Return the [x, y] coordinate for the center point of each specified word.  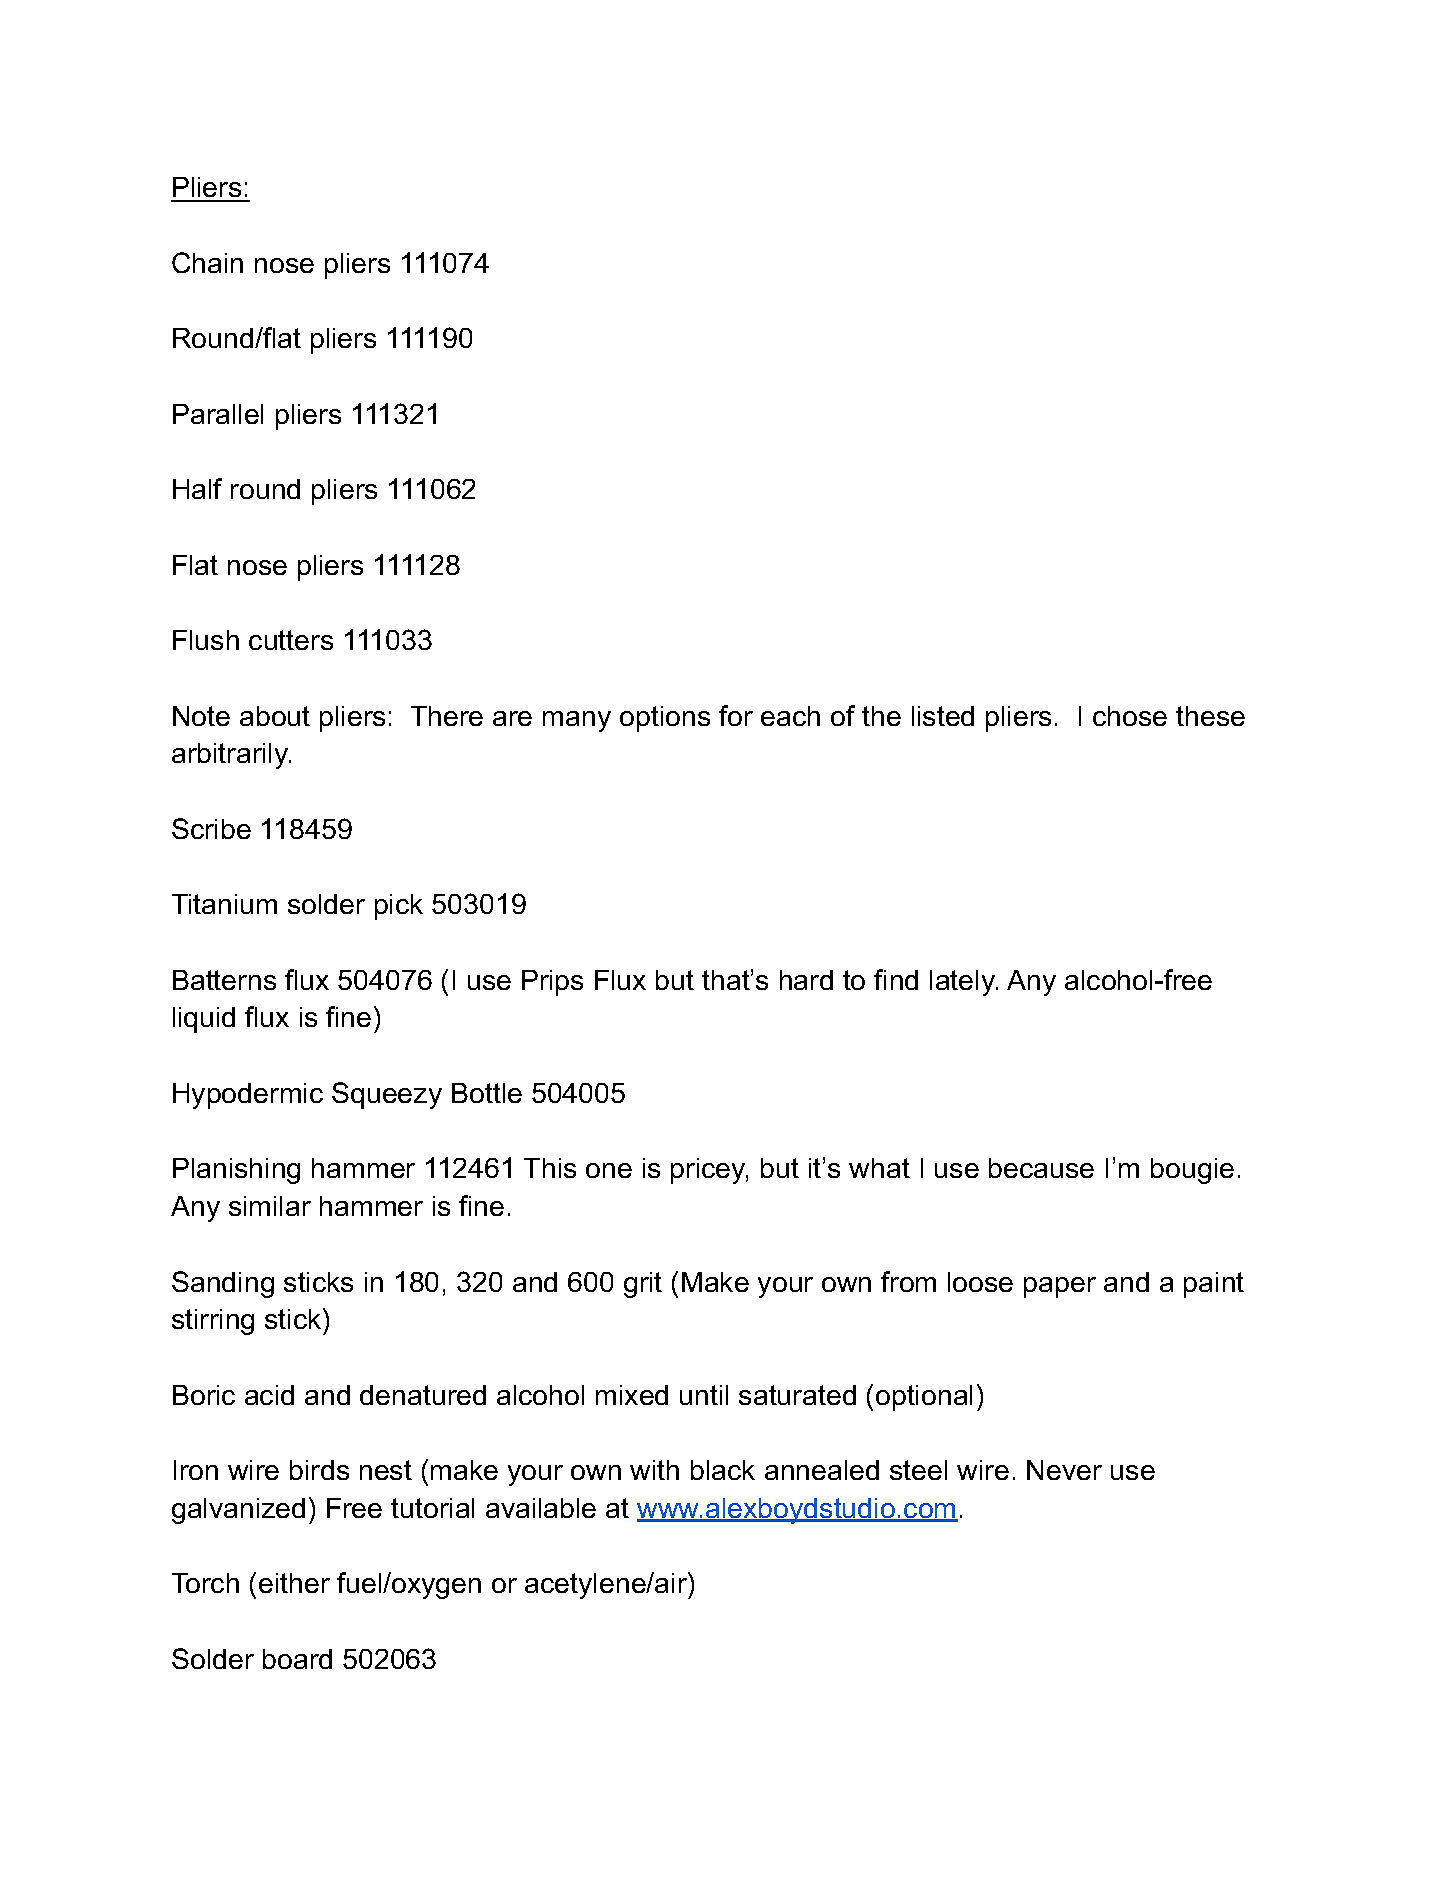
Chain [207, 262]
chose [1130, 716]
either [294, 1583]
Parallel [218, 414]
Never [1064, 1470]
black [723, 1470]
